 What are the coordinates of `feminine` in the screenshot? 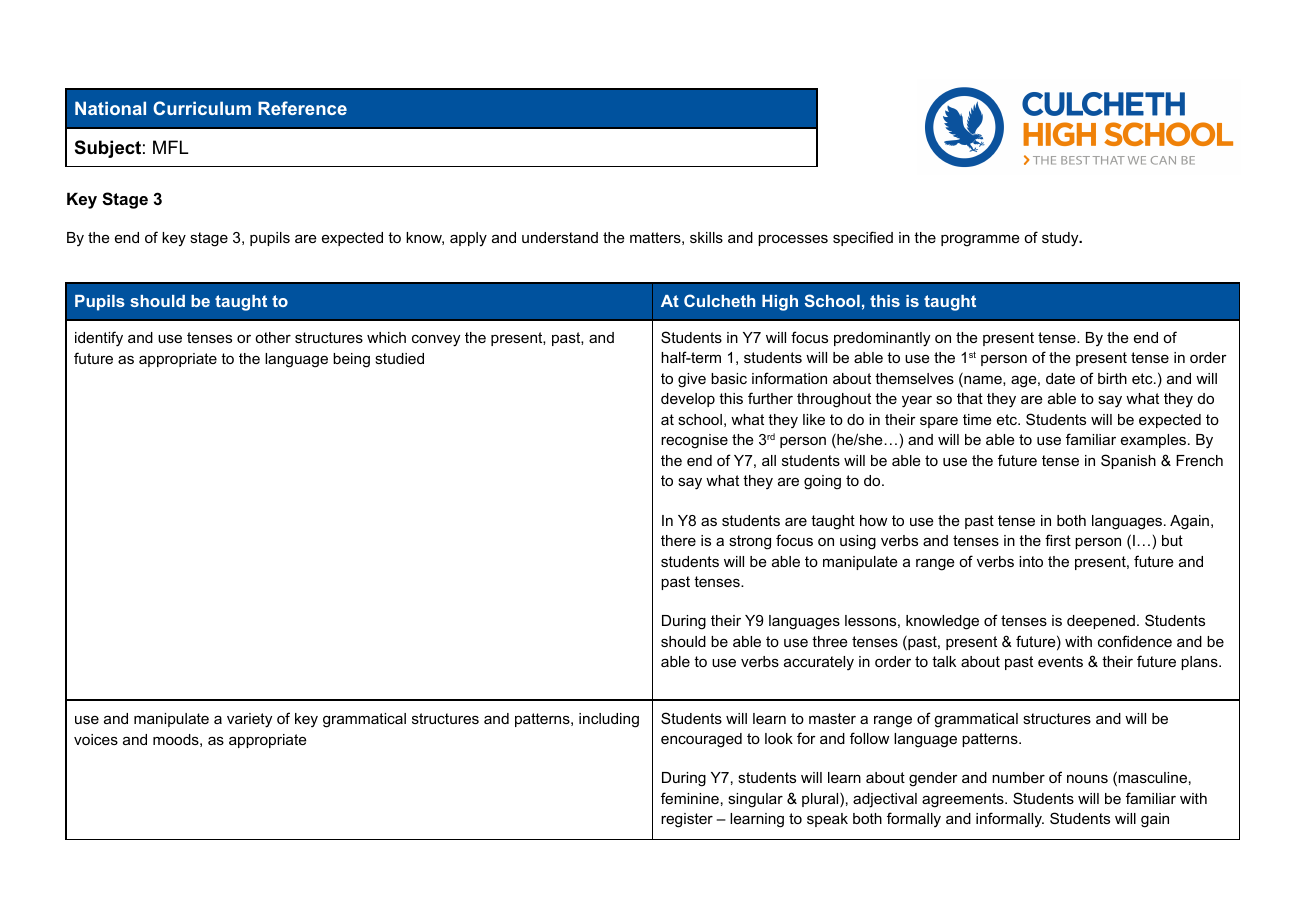 It's located at (690, 798).
